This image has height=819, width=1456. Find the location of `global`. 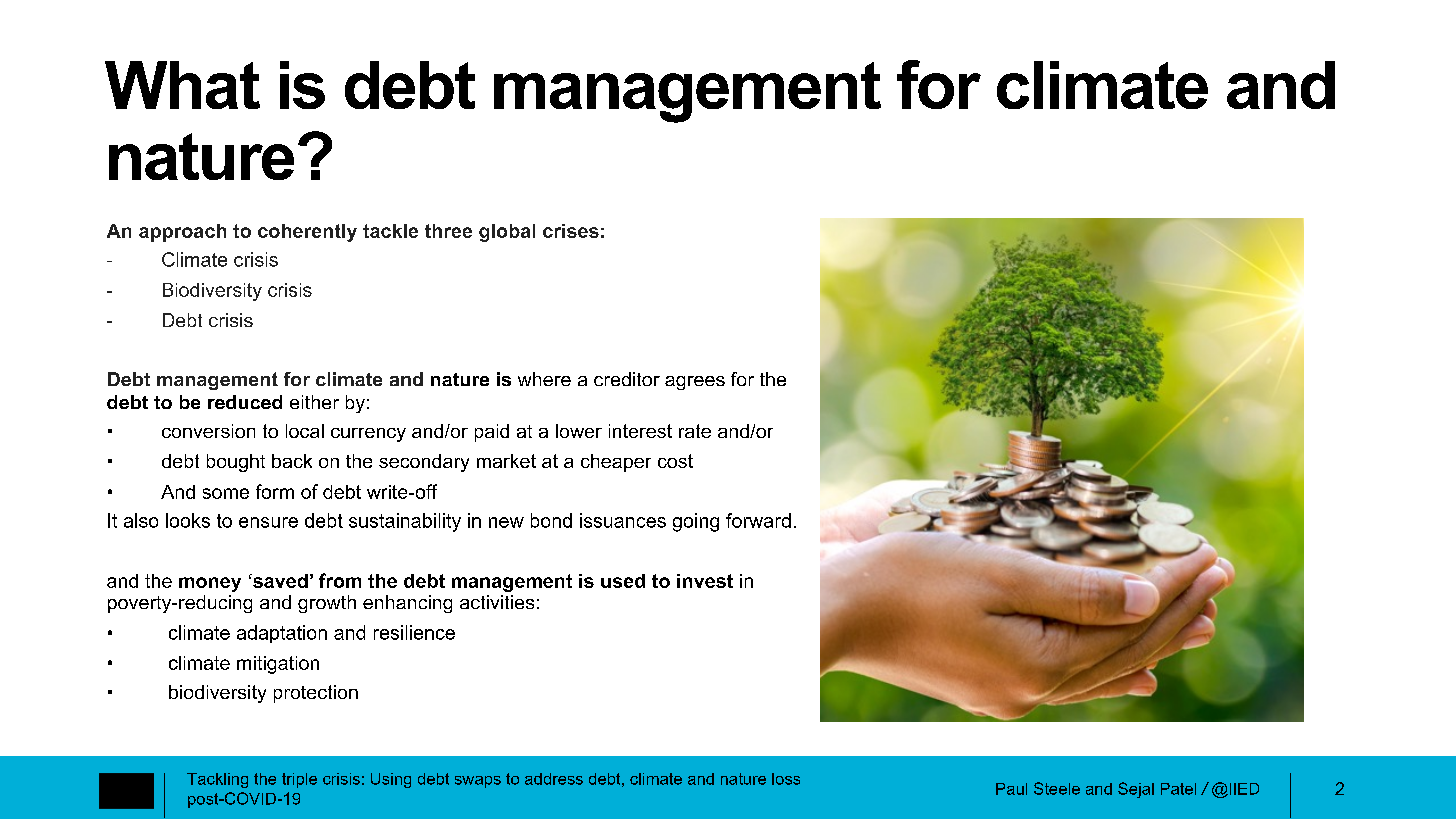

global is located at coordinates (507, 233).
